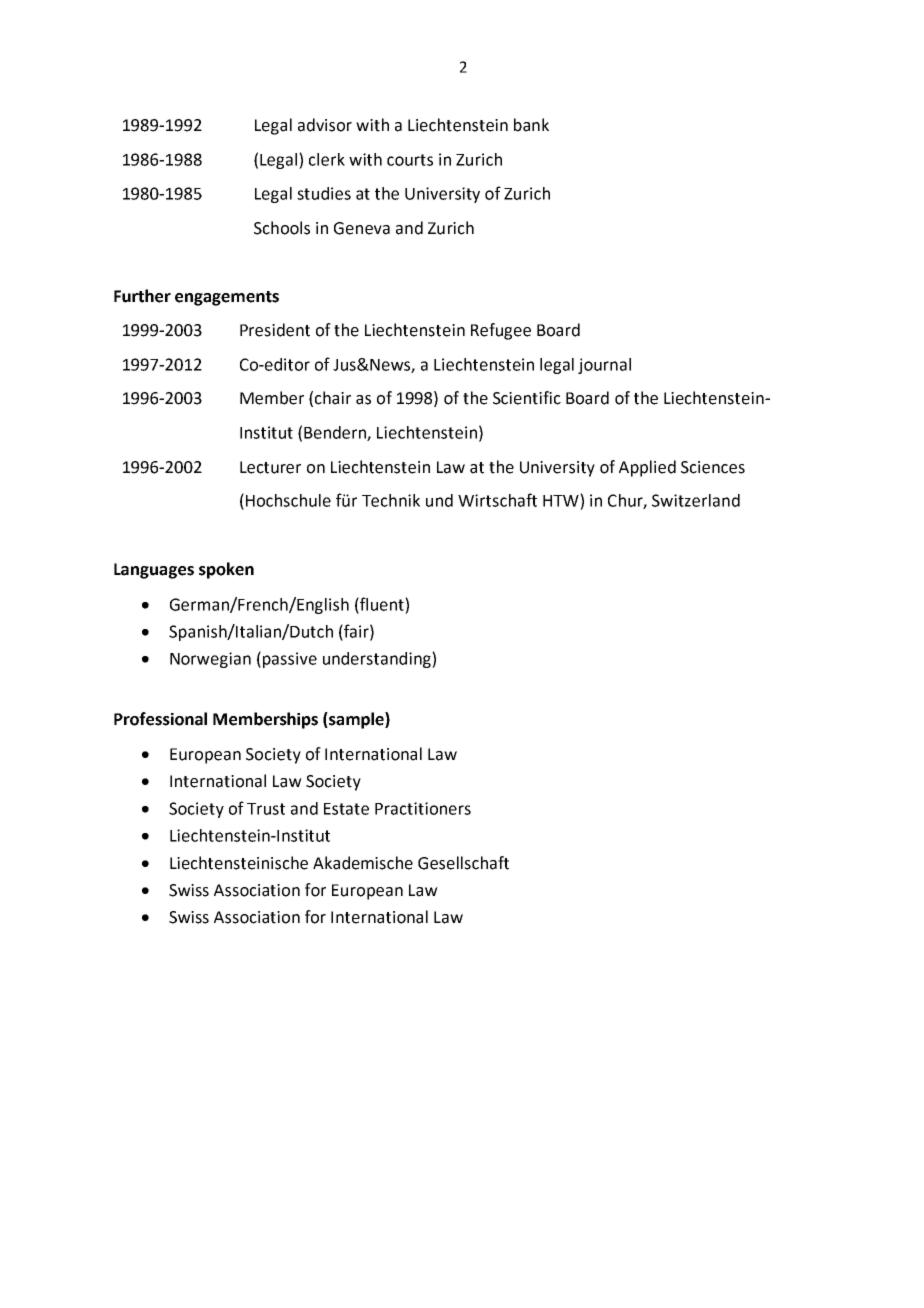 The image size is (924, 1308). Describe the element at coordinates (531, 125) in the image. I see `bank` at that location.
